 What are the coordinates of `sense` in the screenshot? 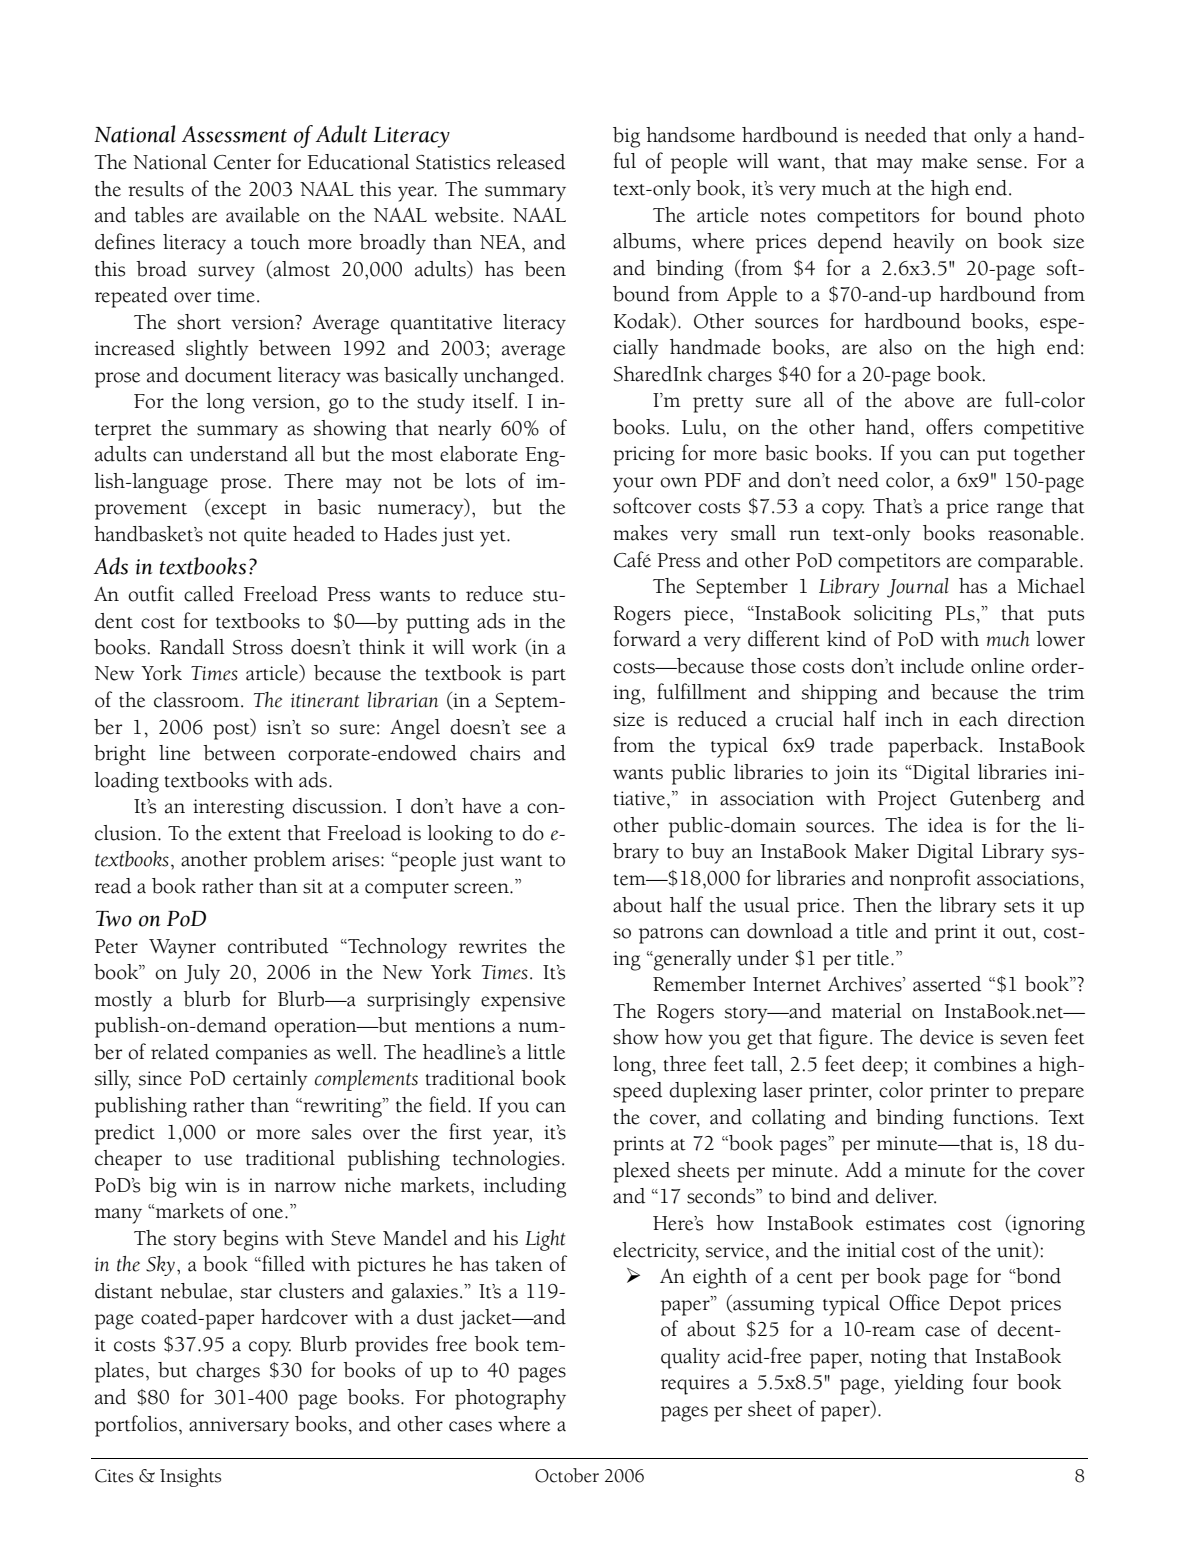 It's located at (1001, 163).
